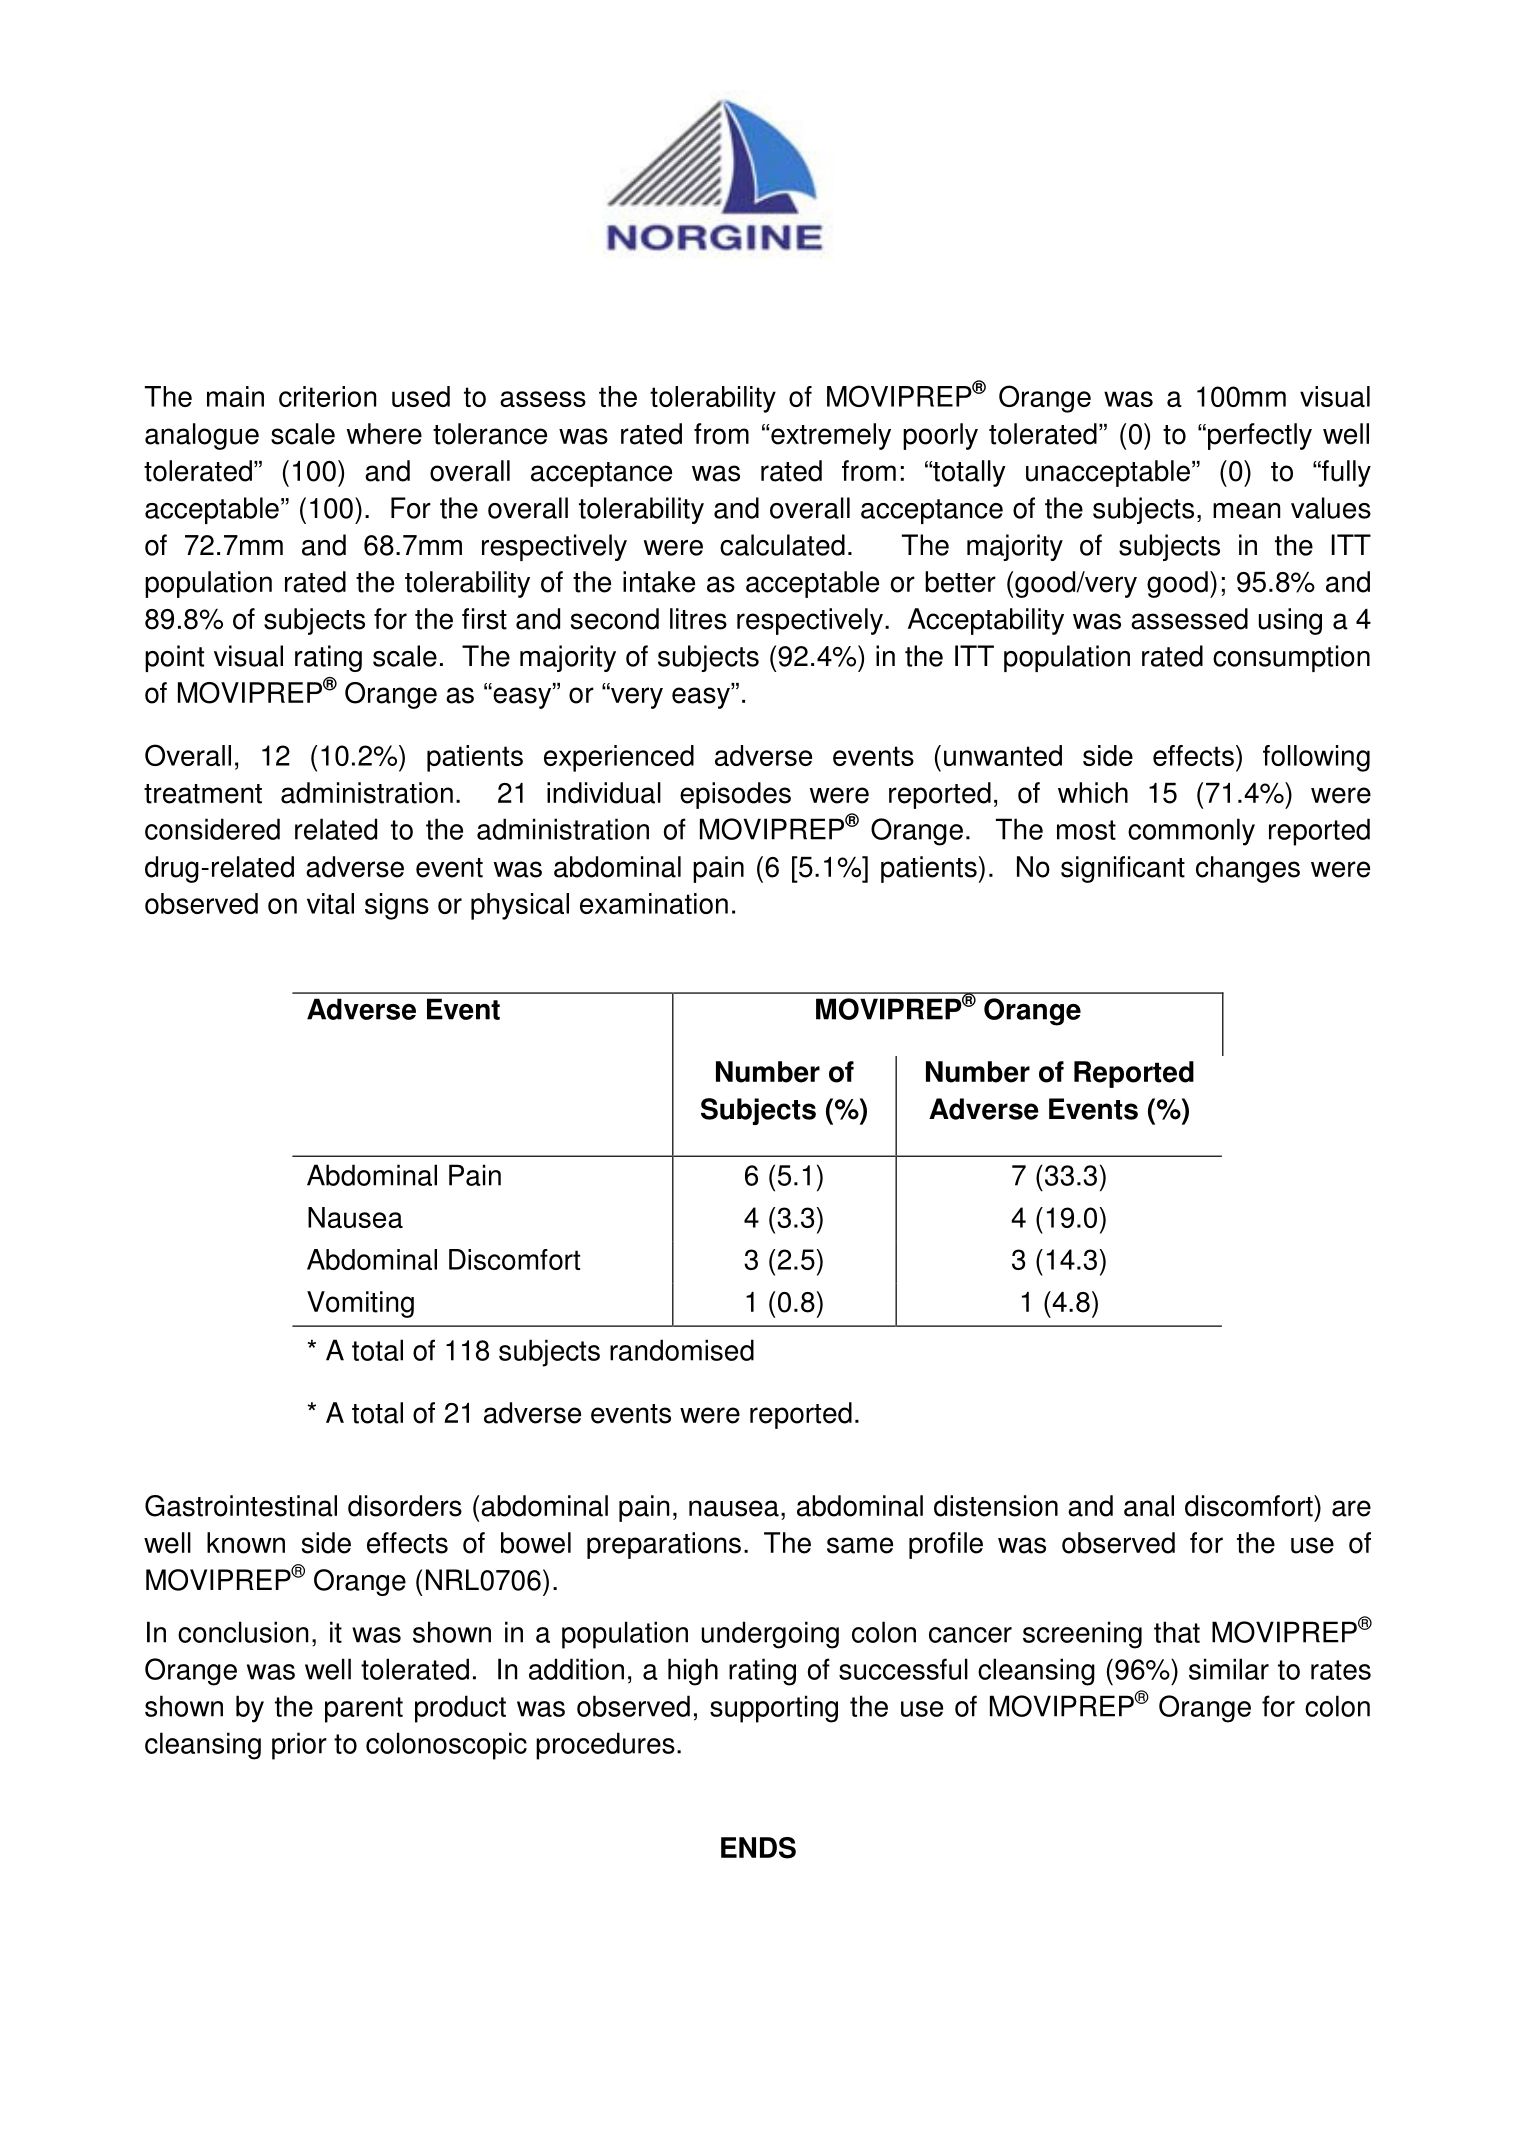  Describe the element at coordinates (360, 1304) in the image. I see `Vomiting` at that location.
